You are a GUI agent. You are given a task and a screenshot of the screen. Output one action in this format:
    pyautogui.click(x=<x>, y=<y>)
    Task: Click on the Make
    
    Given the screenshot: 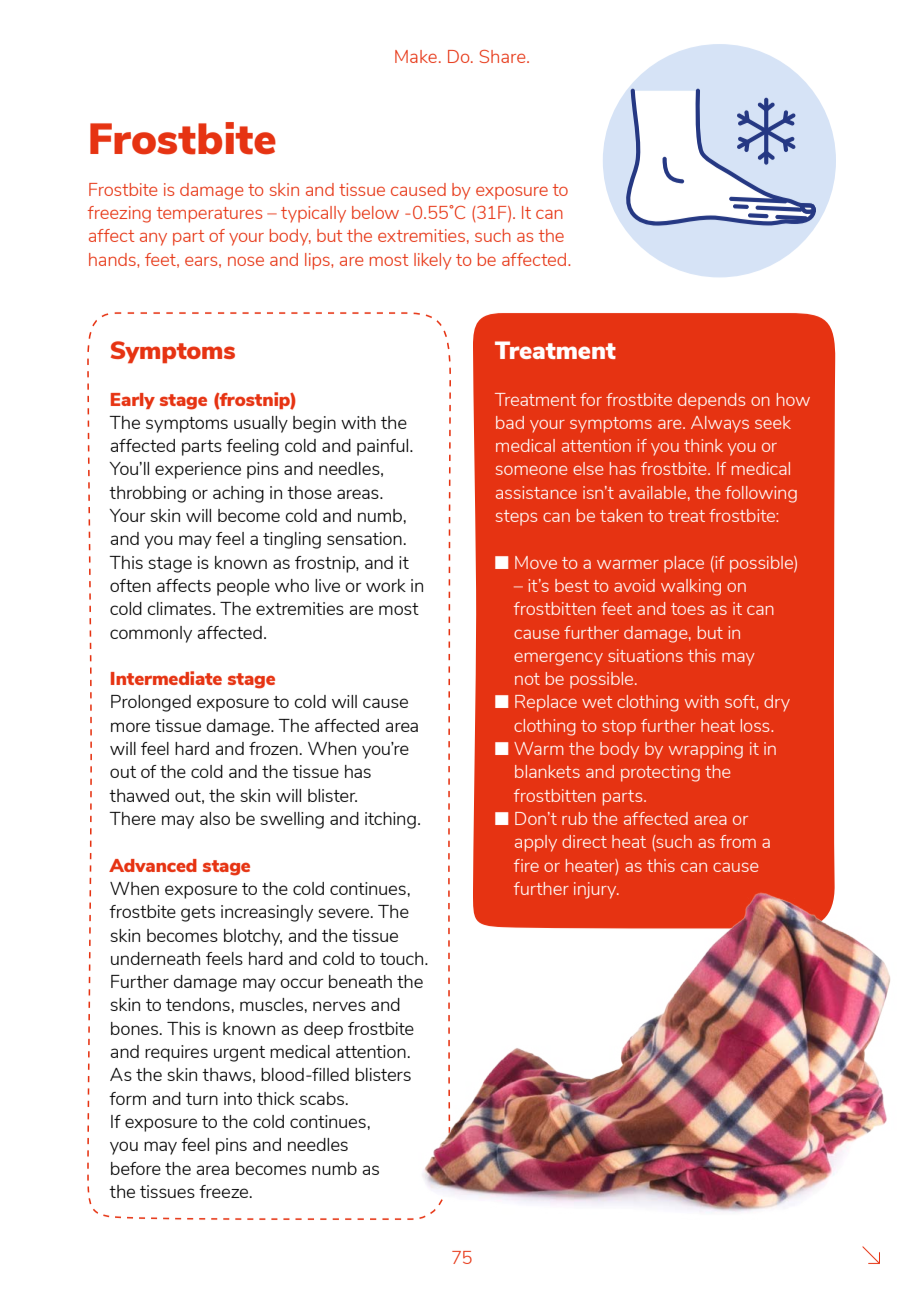 What is the action you would take?
    pyautogui.click(x=416, y=56)
